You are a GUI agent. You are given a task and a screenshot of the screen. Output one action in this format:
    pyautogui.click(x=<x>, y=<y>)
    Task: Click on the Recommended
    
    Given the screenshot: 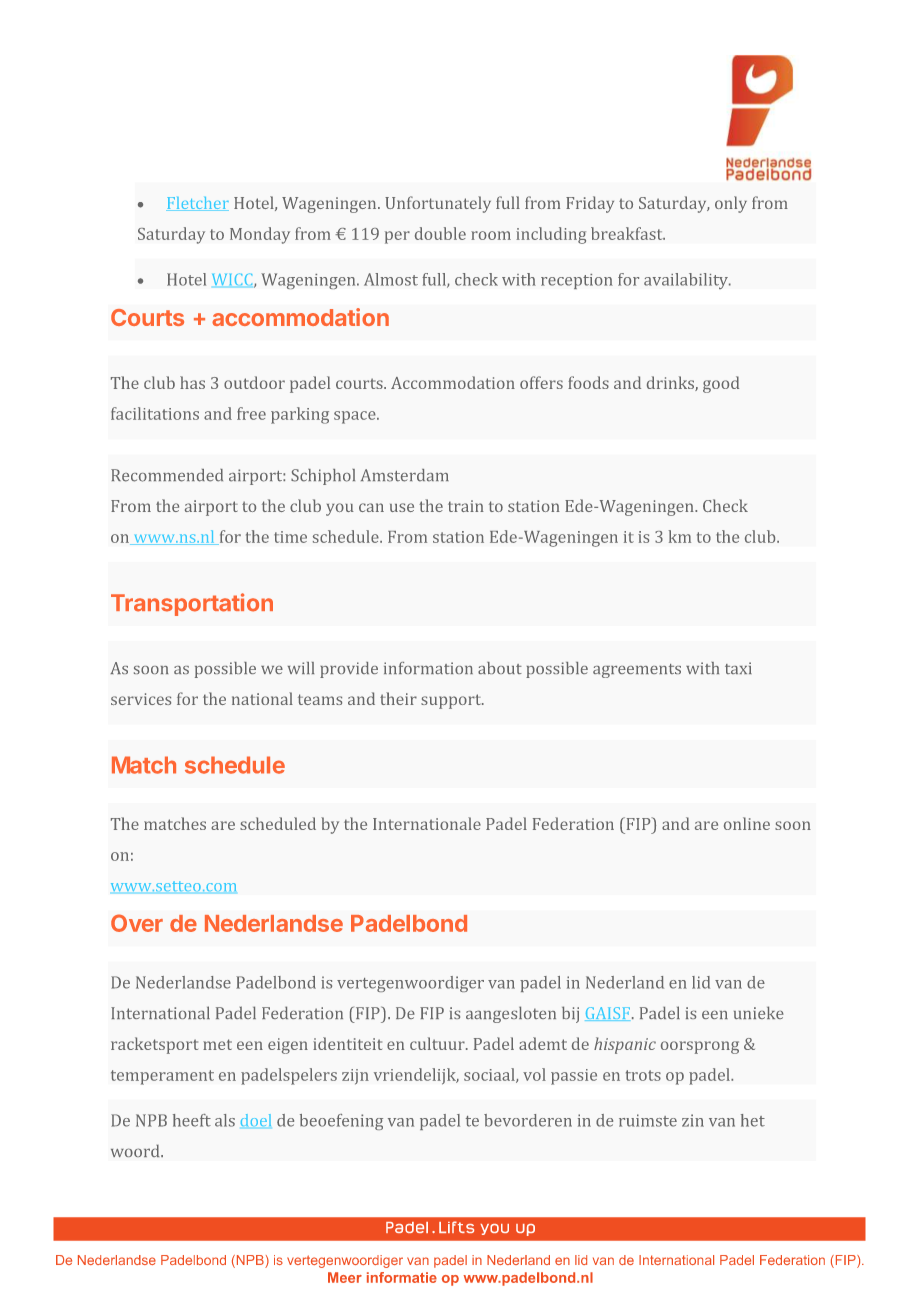 What is the action you would take?
    pyautogui.click(x=167, y=475)
